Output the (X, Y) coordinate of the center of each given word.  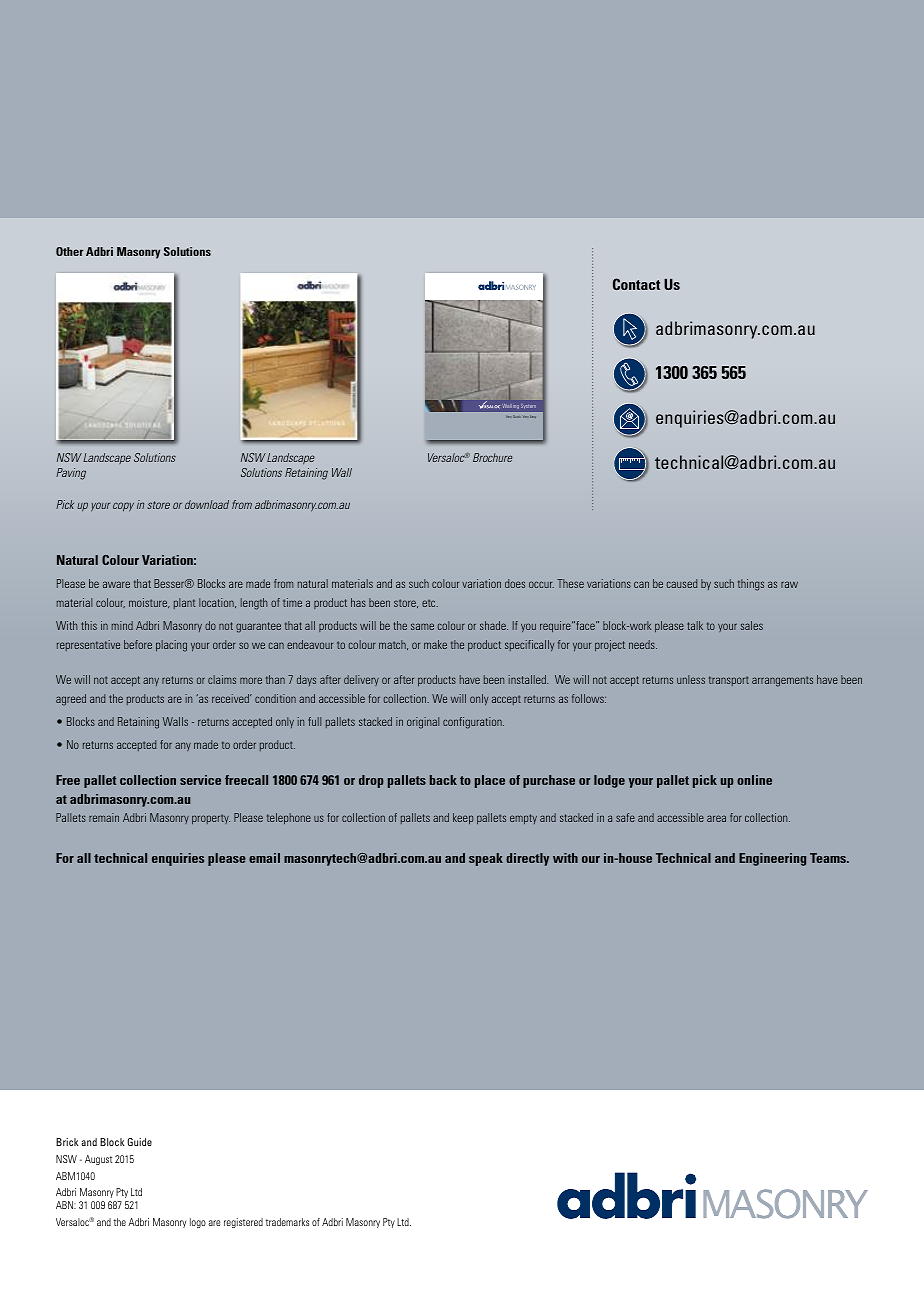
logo (198, 1223)
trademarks (287, 1222)
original (423, 723)
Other (70, 251)
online (754, 780)
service (200, 780)
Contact (636, 284)
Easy (533, 416)
